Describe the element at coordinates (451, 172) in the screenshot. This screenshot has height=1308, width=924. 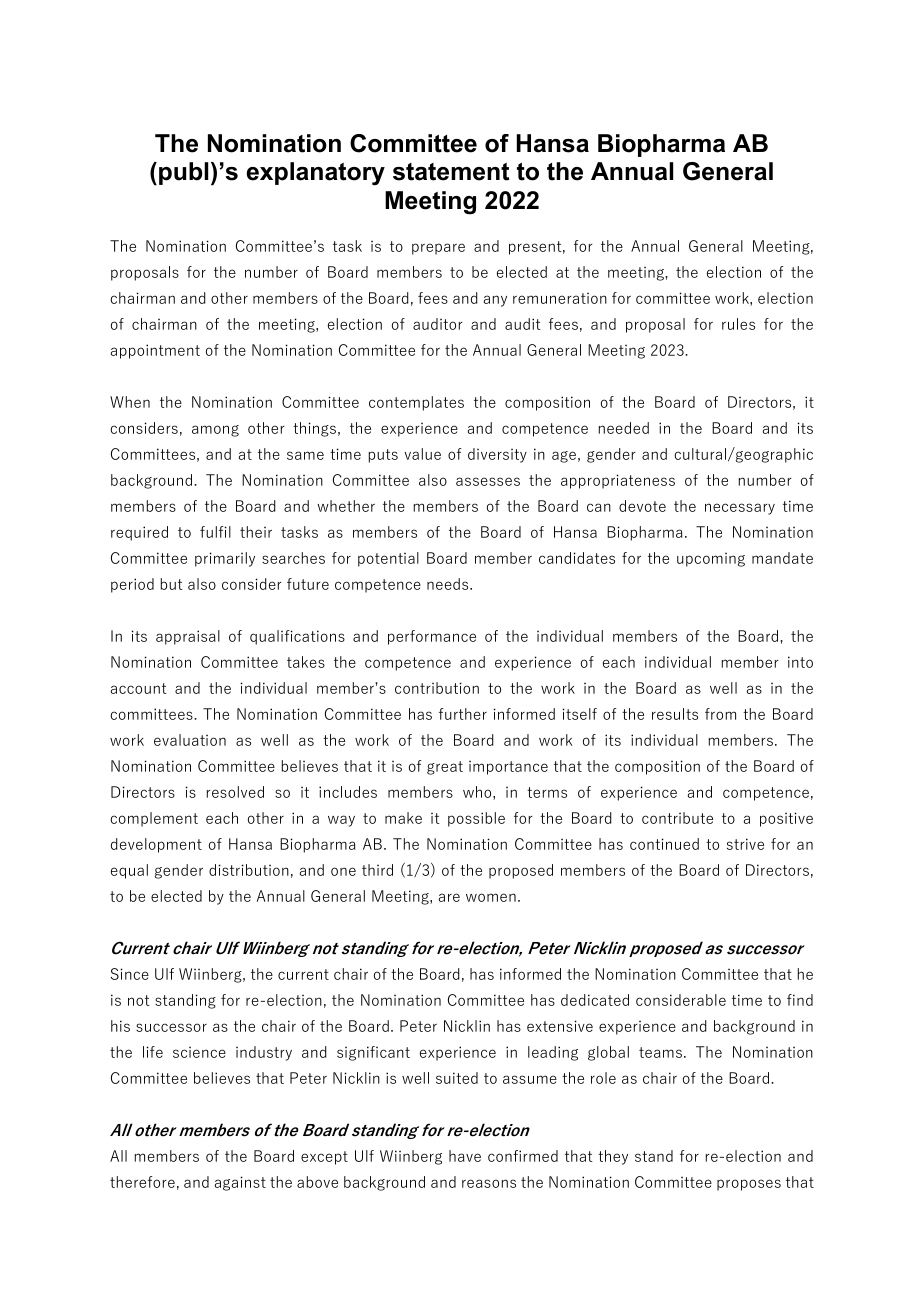
I see `statement` at that location.
